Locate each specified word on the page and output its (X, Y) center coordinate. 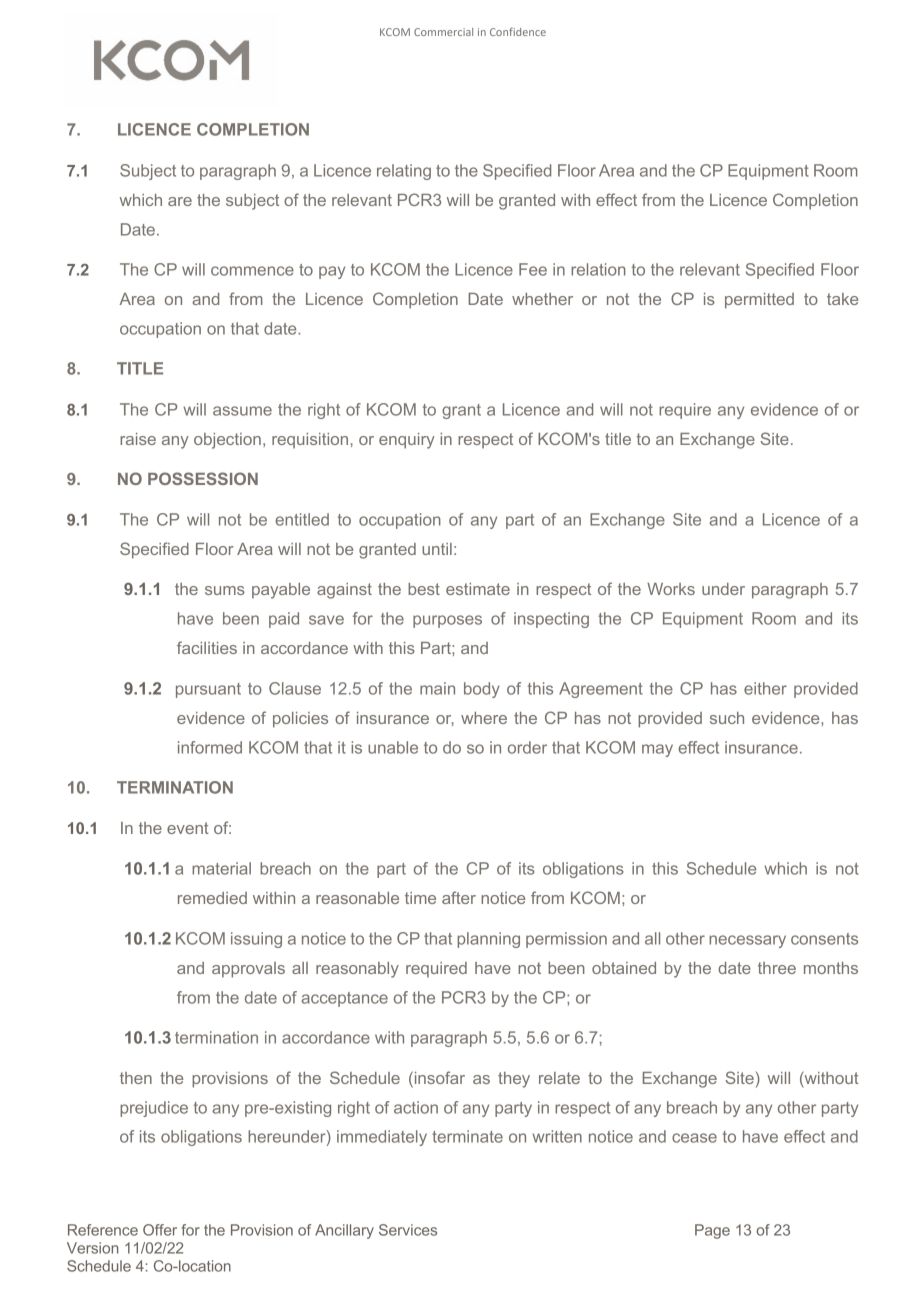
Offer (160, 1230)
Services (408, 1230)
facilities (207, 647)
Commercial (443, 32)
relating (404, 172)
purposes (447, 621)
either (765, 688)
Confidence (518, 31)
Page (712, 1231)
